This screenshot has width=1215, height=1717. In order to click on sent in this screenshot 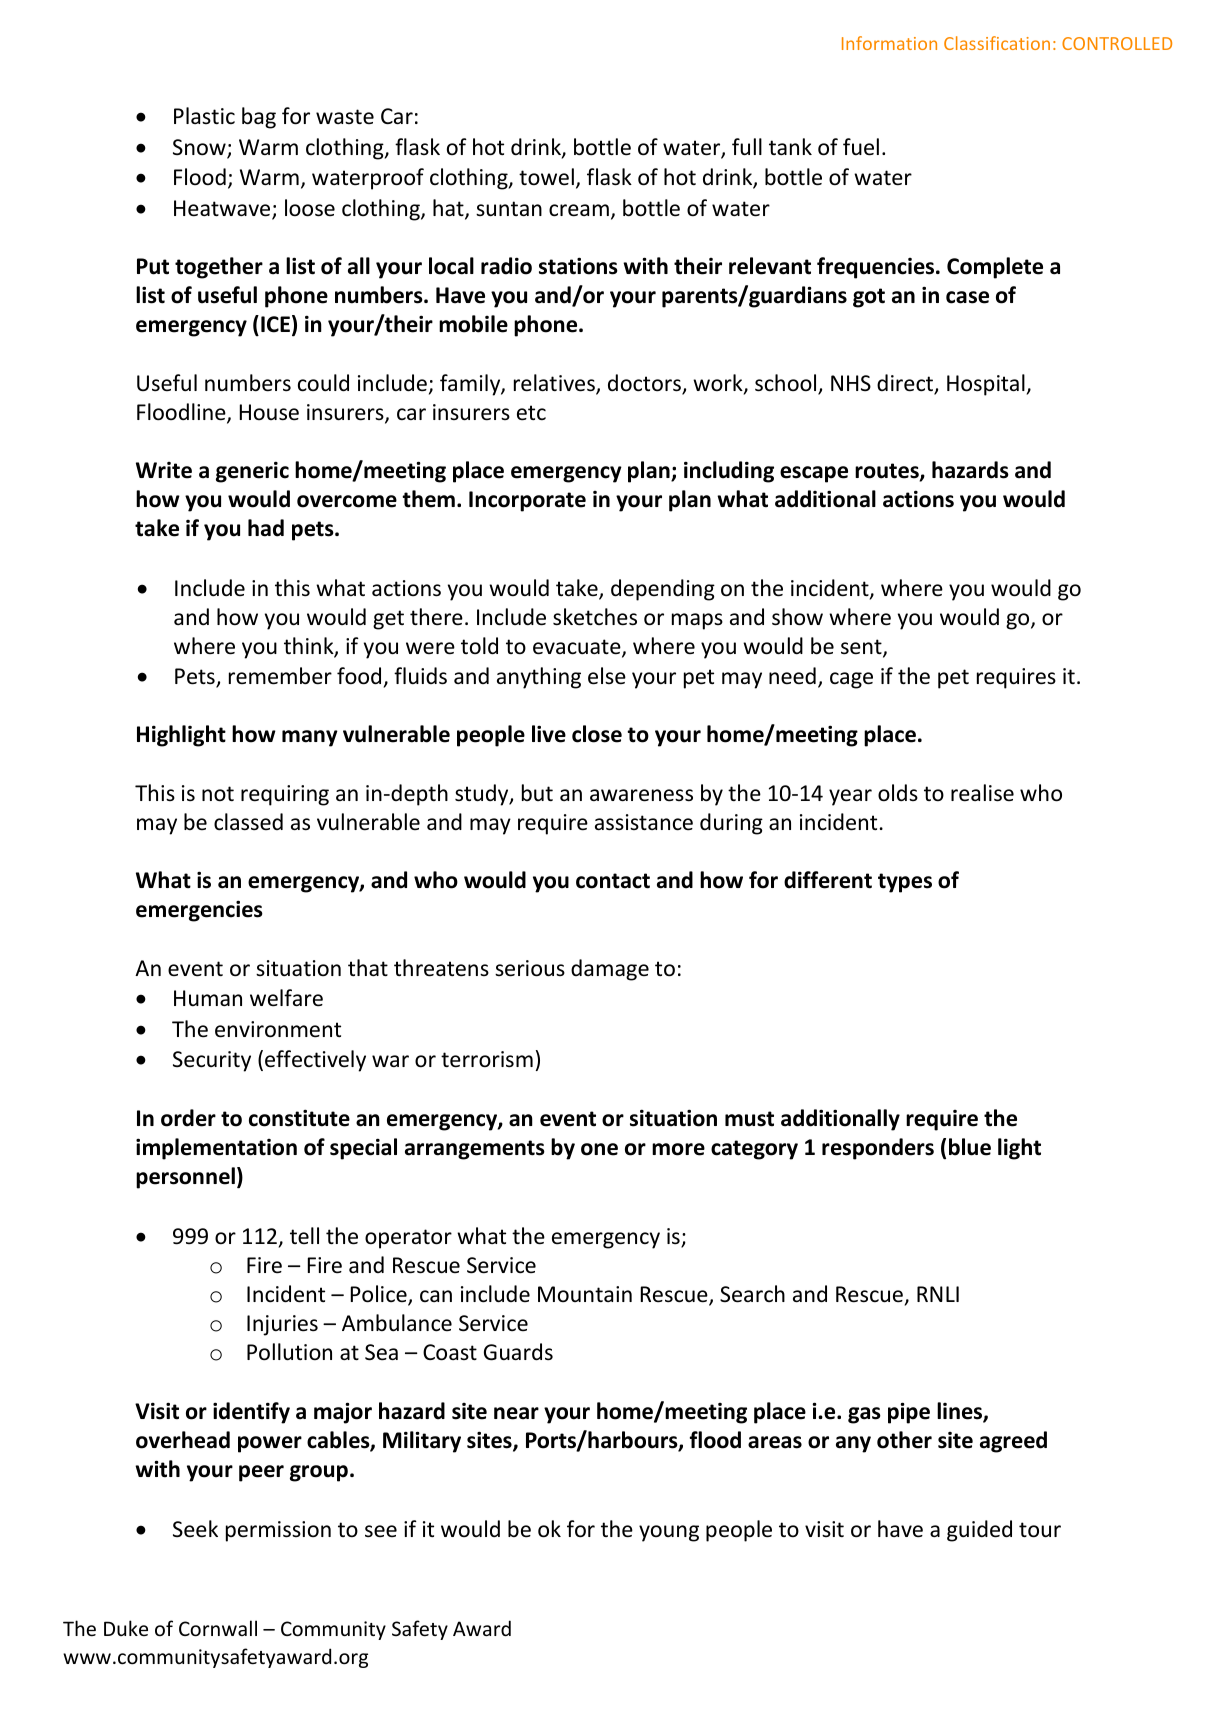, I will do `click(862, 648)`.
